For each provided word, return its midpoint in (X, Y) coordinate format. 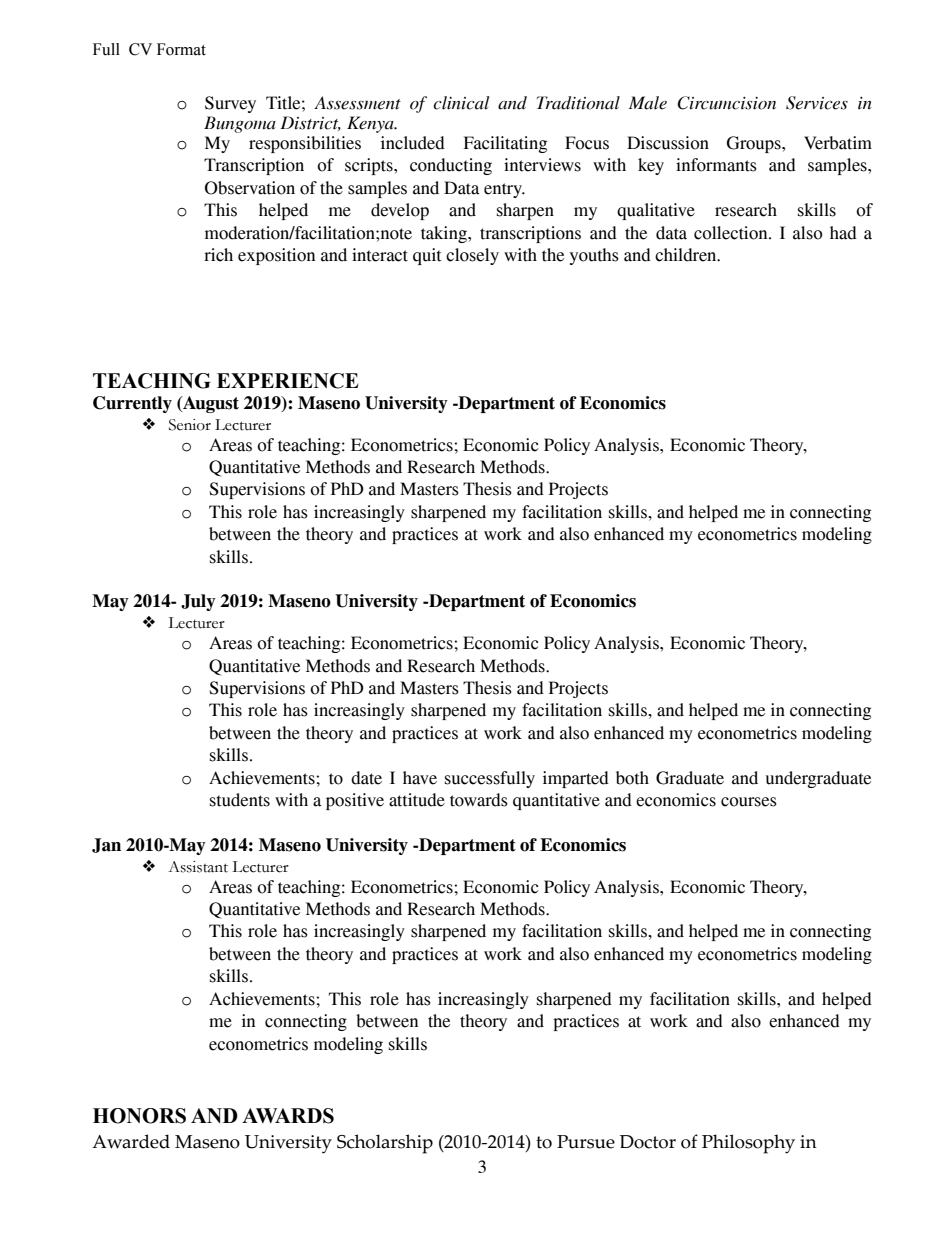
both (632, 778)
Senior (190, 425)
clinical (461, 103)
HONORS (139, 1116)
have (420, 778)
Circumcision (726, 103)
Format (181, 49)
